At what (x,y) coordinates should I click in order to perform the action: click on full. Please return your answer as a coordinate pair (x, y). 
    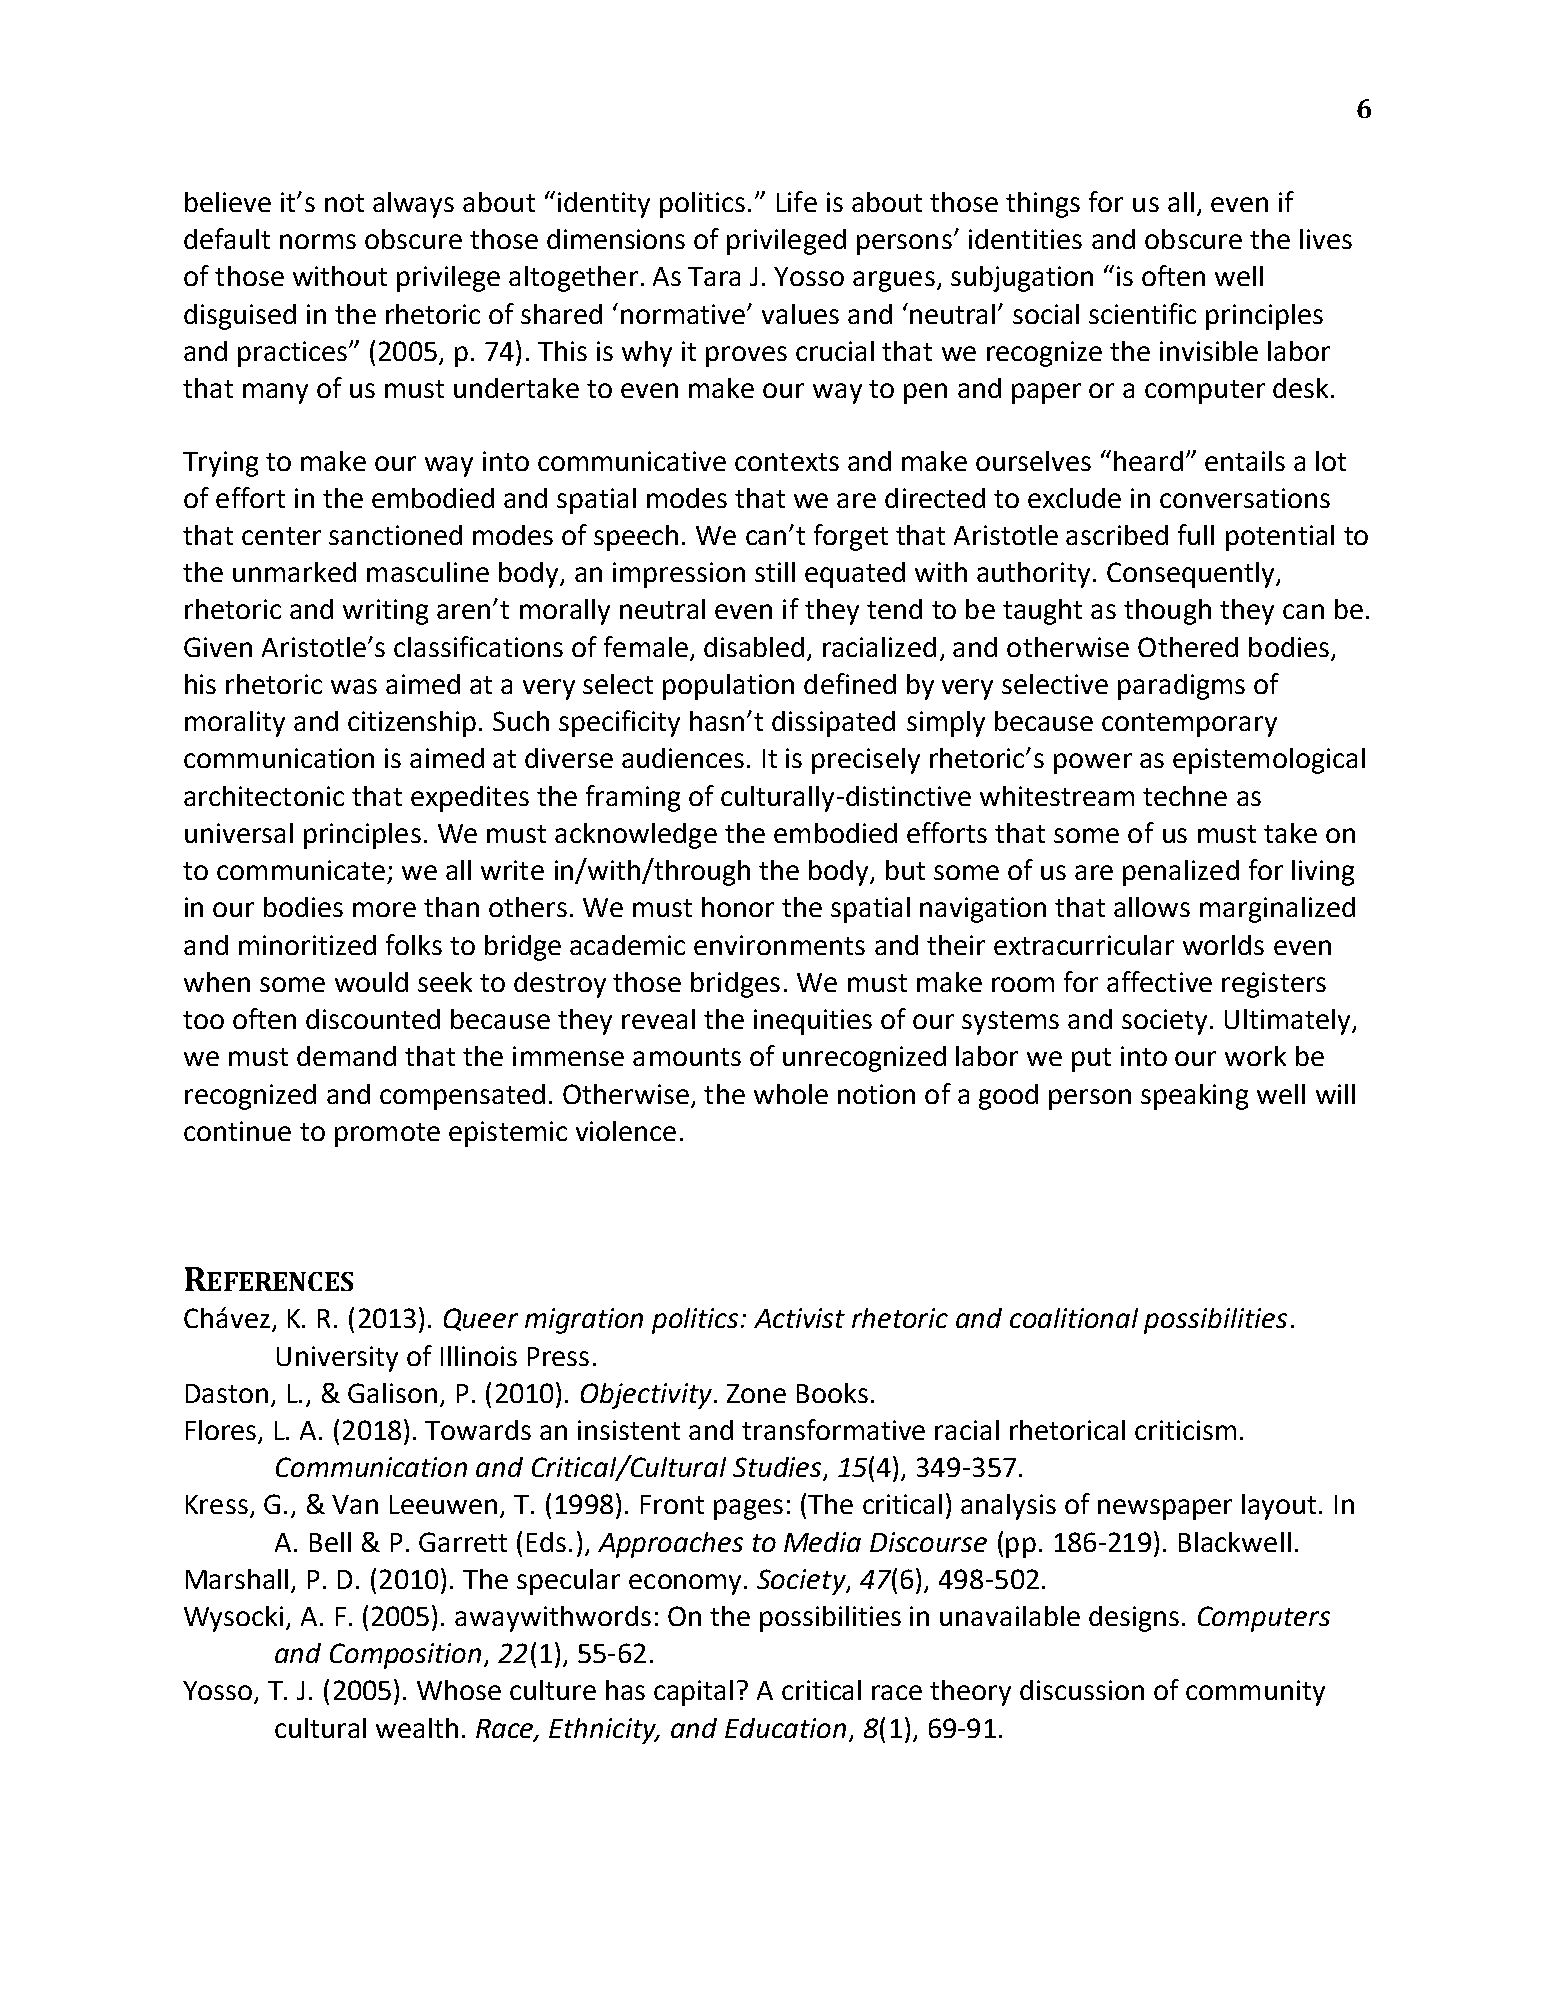
    Looking at the image, I should click on (1196, 534).
